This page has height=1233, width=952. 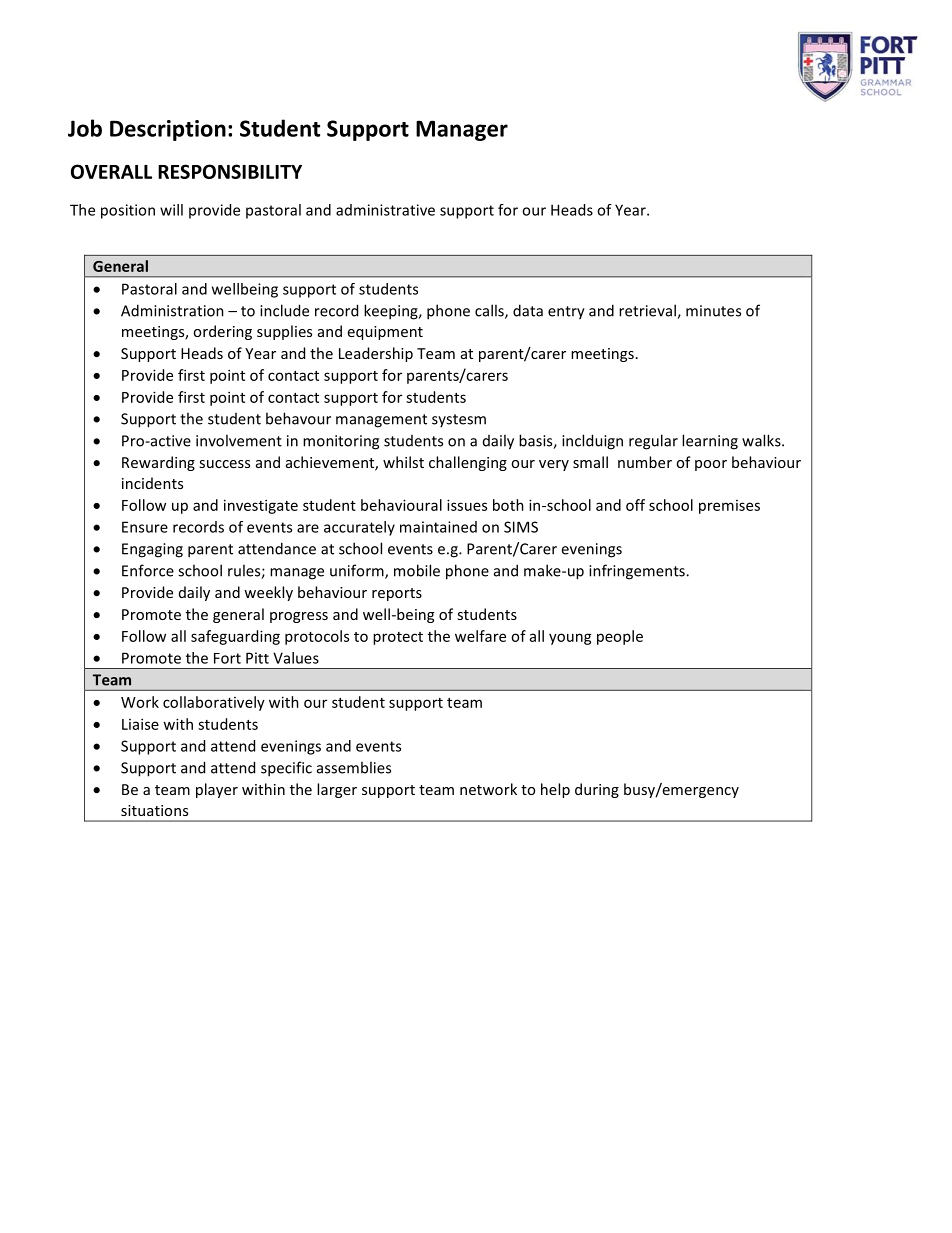 I want to click on assemblies, so click(x=354, y=767).
